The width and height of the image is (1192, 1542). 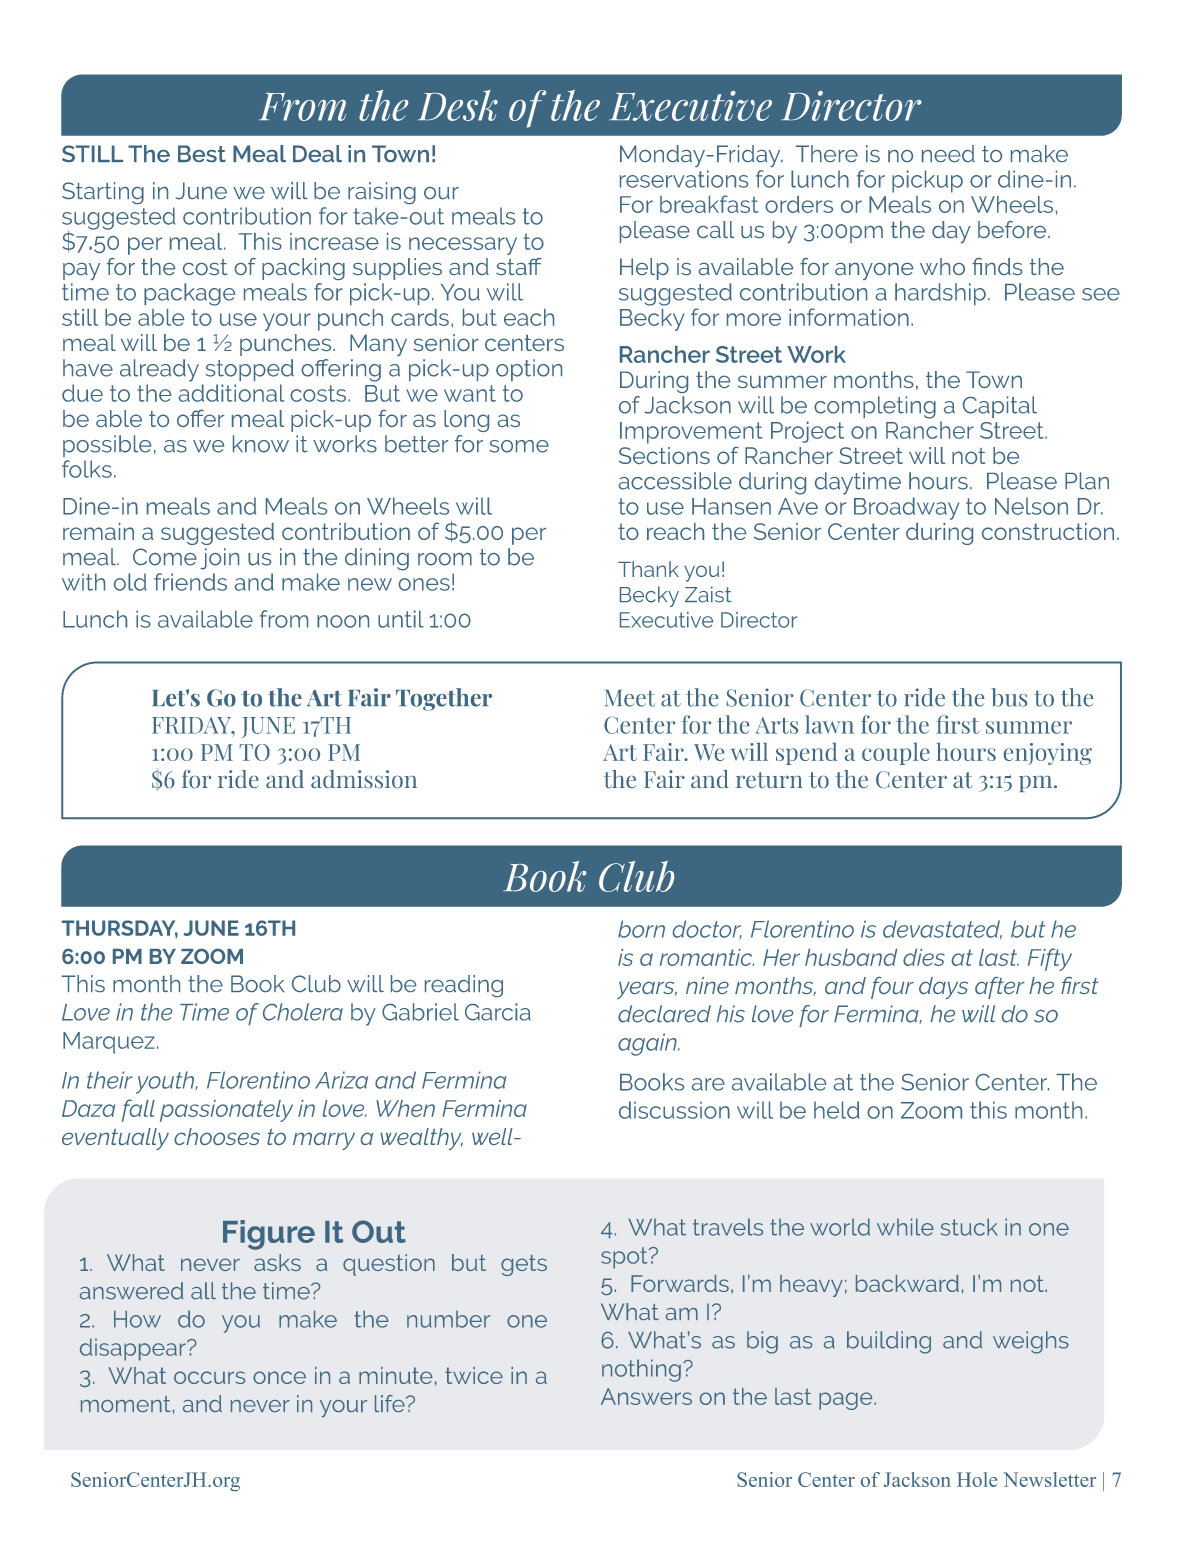 I want to click on need, so click(x=948, y=153).
